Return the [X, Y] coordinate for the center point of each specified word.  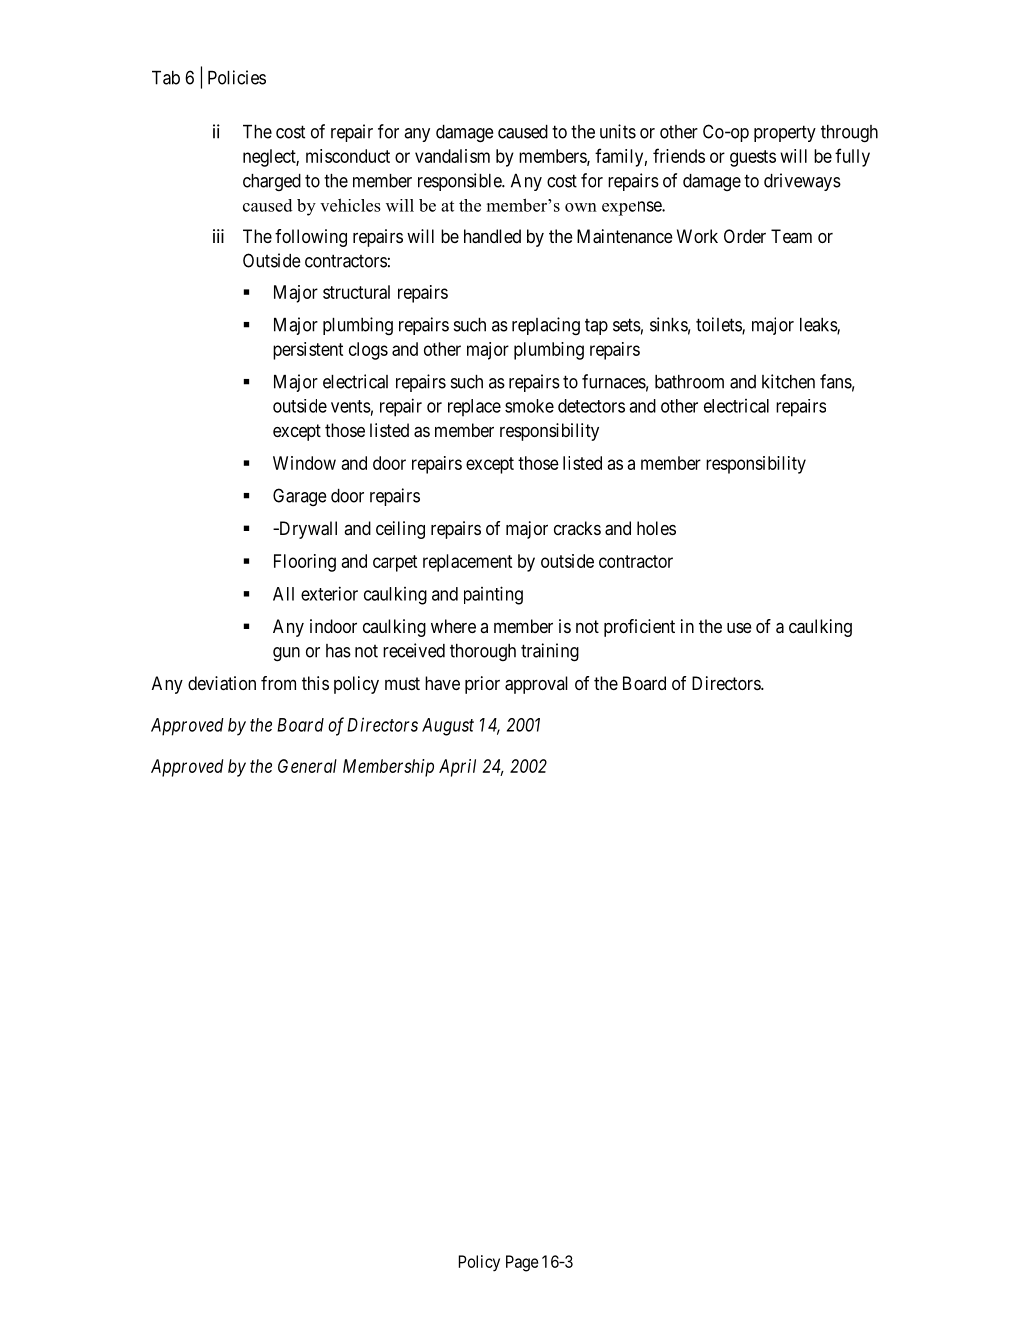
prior [482, 685]
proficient [639, 628]
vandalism [452, 156]
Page [522, 1263]
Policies [237, 77]
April [457, 768]
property [785, 133]
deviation [222, 683]
